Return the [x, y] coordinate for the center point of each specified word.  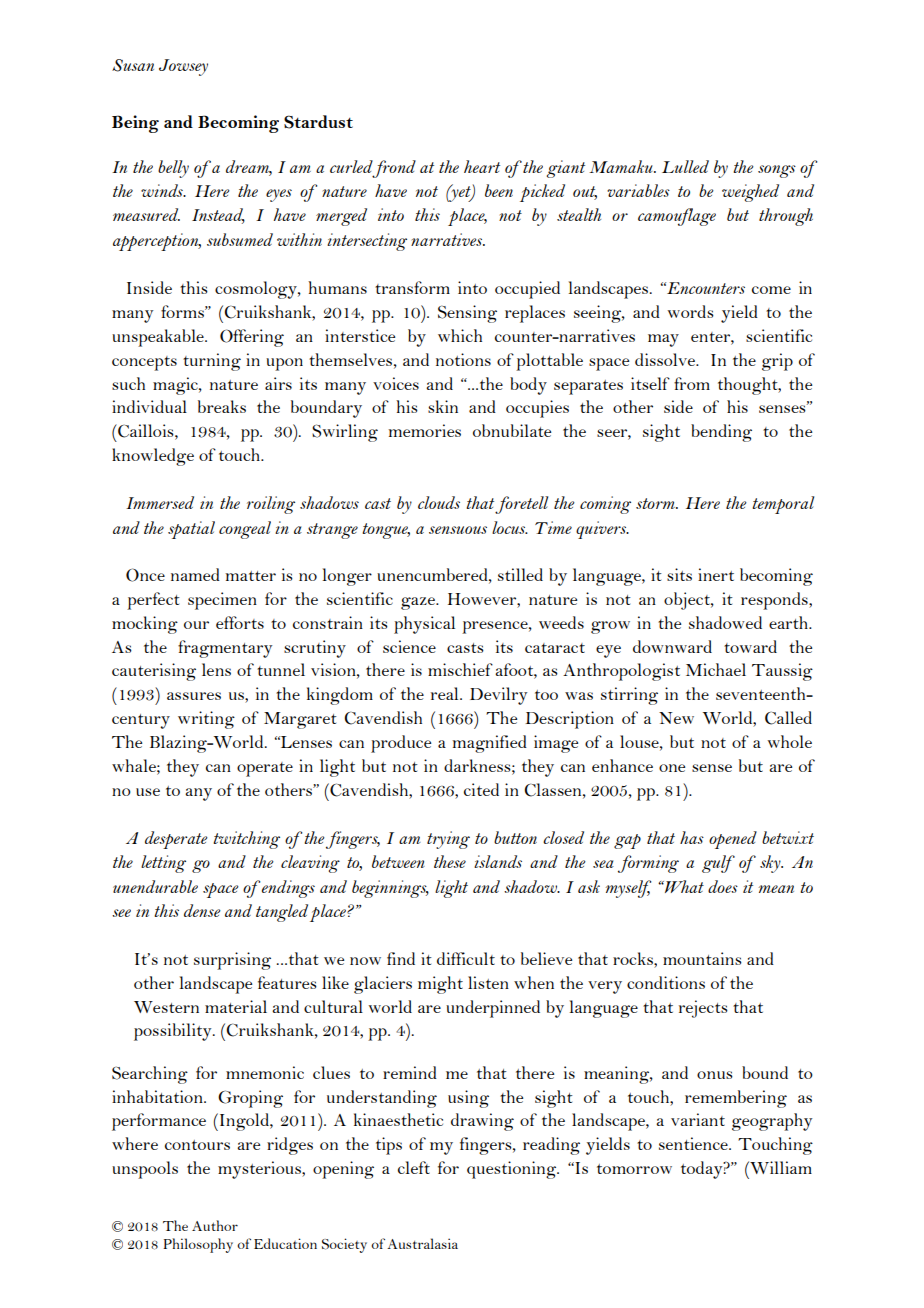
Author [215, 1225]
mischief [460, 669]
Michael [716, 669]
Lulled [685, 166]
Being [135, 124]
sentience [694, 1143]
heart [482, 166]
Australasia [422, 1243]
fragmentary [225, 649]
